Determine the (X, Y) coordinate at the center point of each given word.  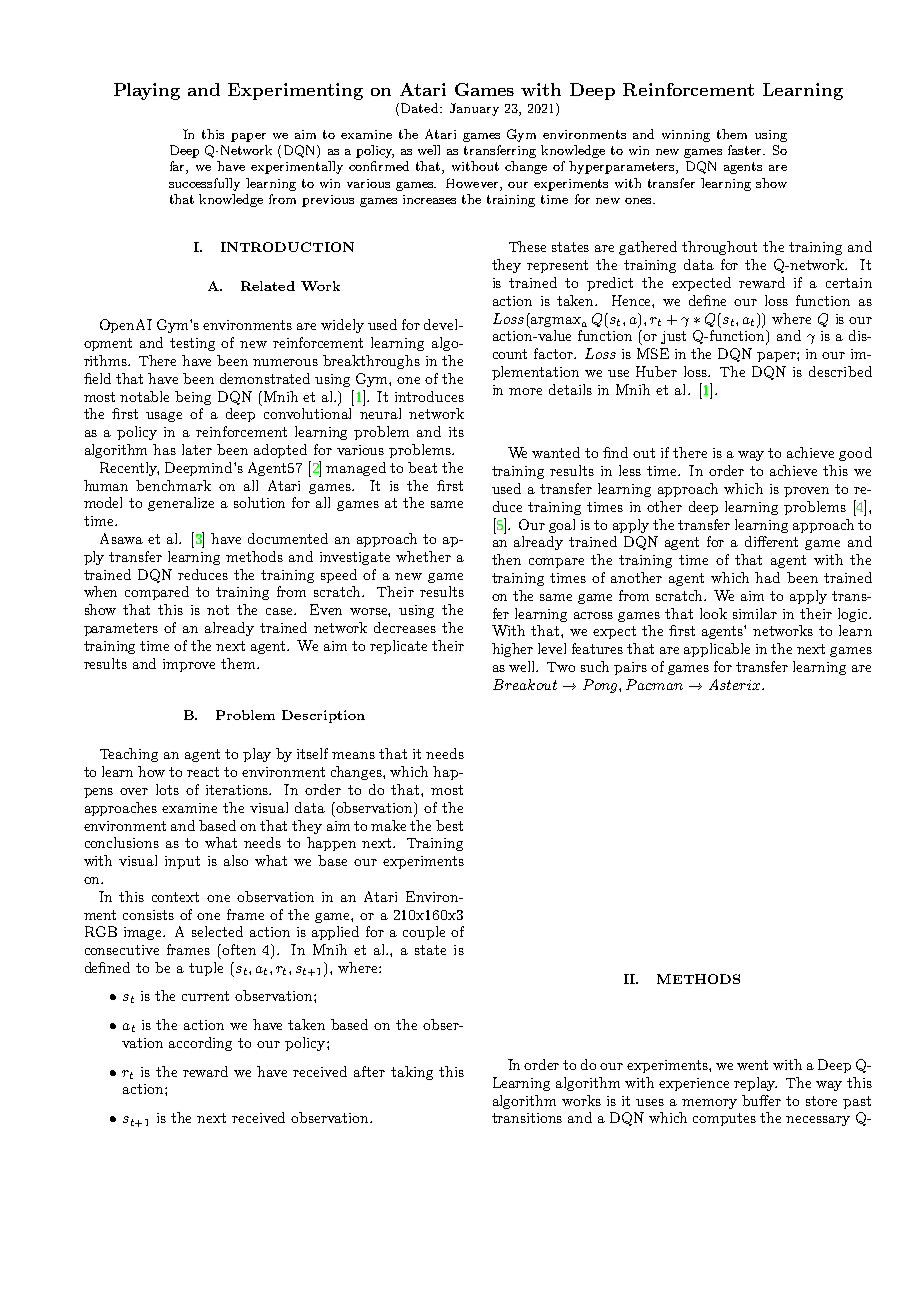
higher (512, 650)
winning (686, 136)
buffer (761, 1100)
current (205, 996)
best (449, 825)
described (840, 371)
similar (755, 613)
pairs (630, 668)
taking (412, 1073)
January (474, 109)
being (193, 398)
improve (189, 665)
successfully (204, 184)
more (525, 391)
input (182, 862)
